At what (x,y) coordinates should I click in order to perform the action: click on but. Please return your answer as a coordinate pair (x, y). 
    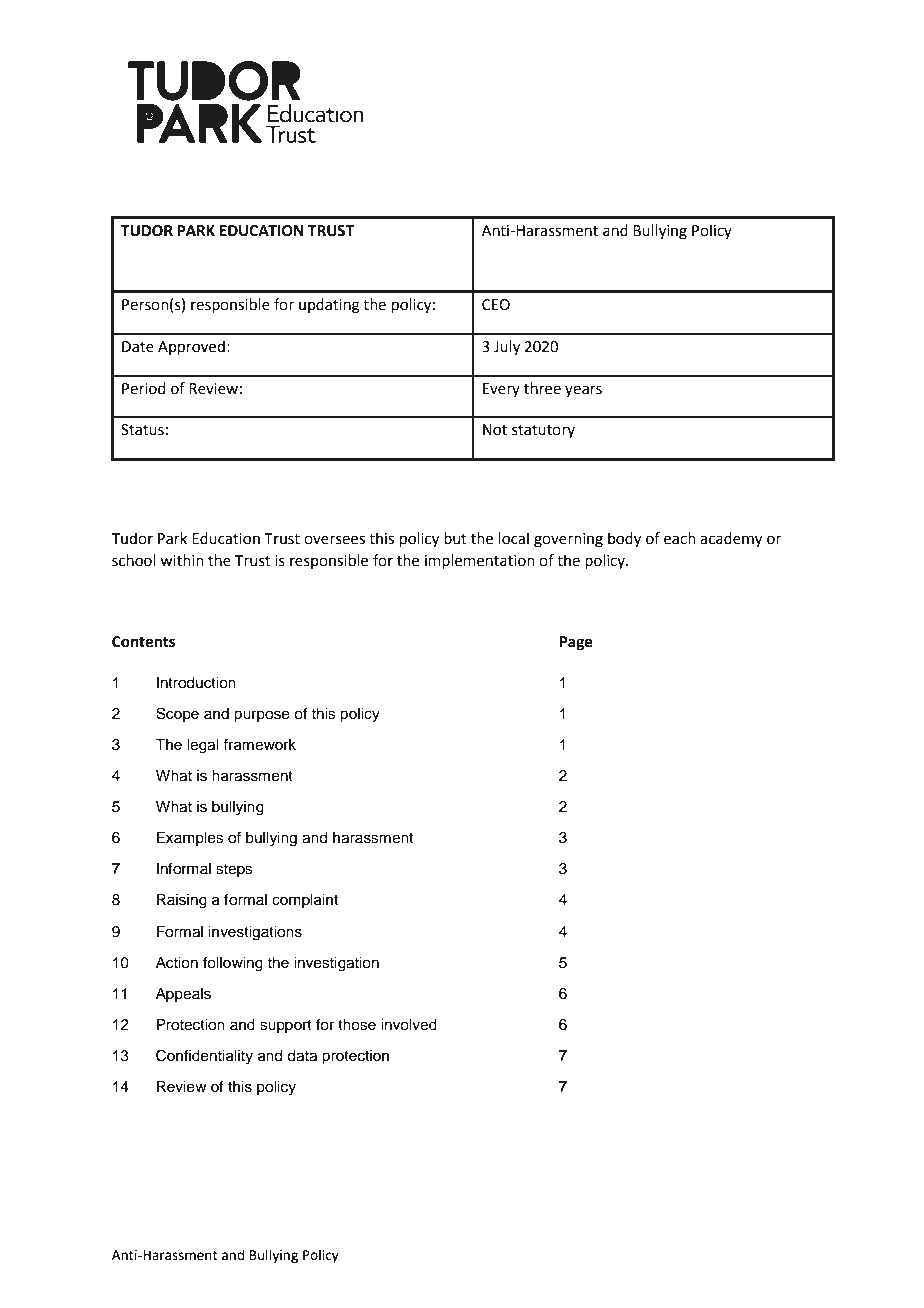
    Looking at the image, I should click on (455, 538).
